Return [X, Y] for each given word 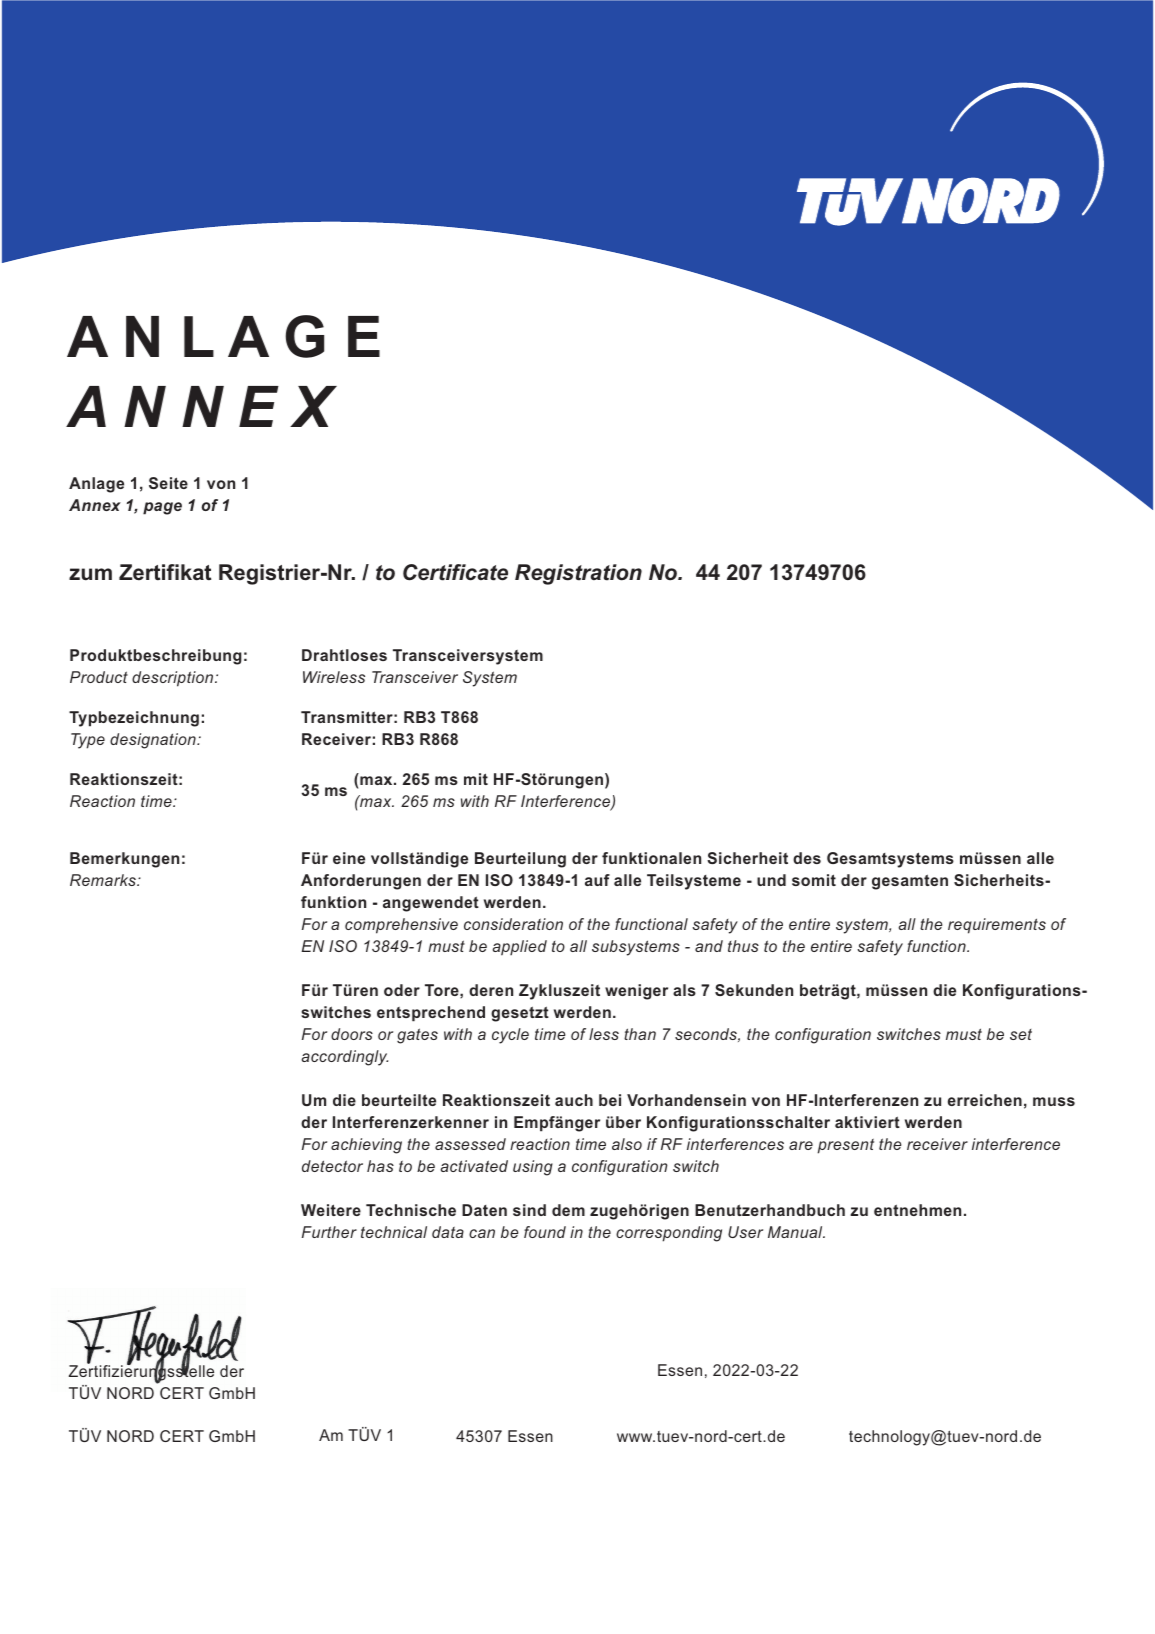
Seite [168, 483]
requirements [997, 926]
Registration [578, 574]
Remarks [104, 880]
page [162, 508]
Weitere [331, 1210]
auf [597, 880]
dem [568, 1210]
